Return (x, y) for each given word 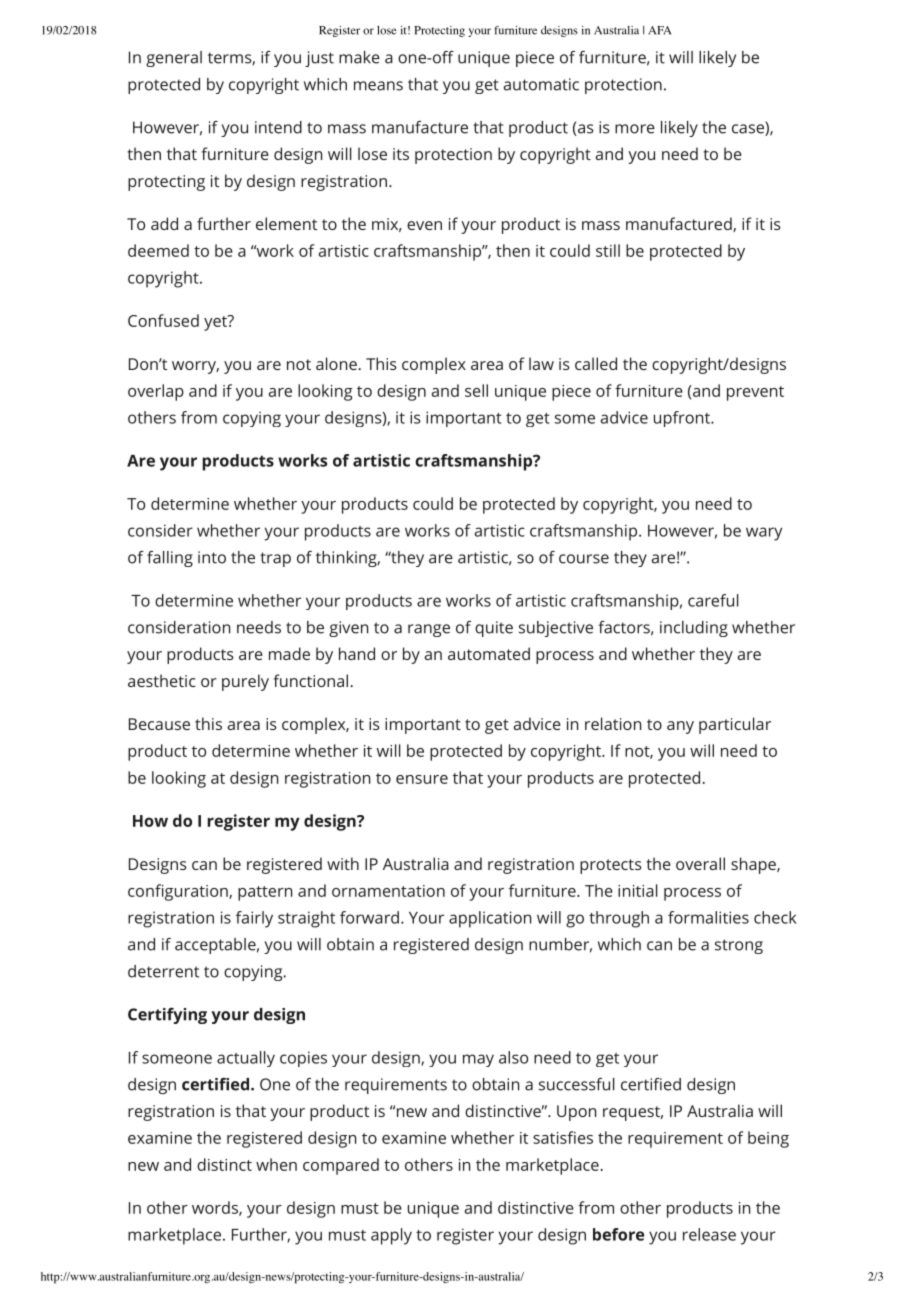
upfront (683, 419)
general (174, 59)
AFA (659, 30)
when (276, 1164)
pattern (265, 893)
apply (391, 1236)
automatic (541, 84)
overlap (156, 392)
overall (700, 863)
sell (476, 390)
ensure (422, 779)
